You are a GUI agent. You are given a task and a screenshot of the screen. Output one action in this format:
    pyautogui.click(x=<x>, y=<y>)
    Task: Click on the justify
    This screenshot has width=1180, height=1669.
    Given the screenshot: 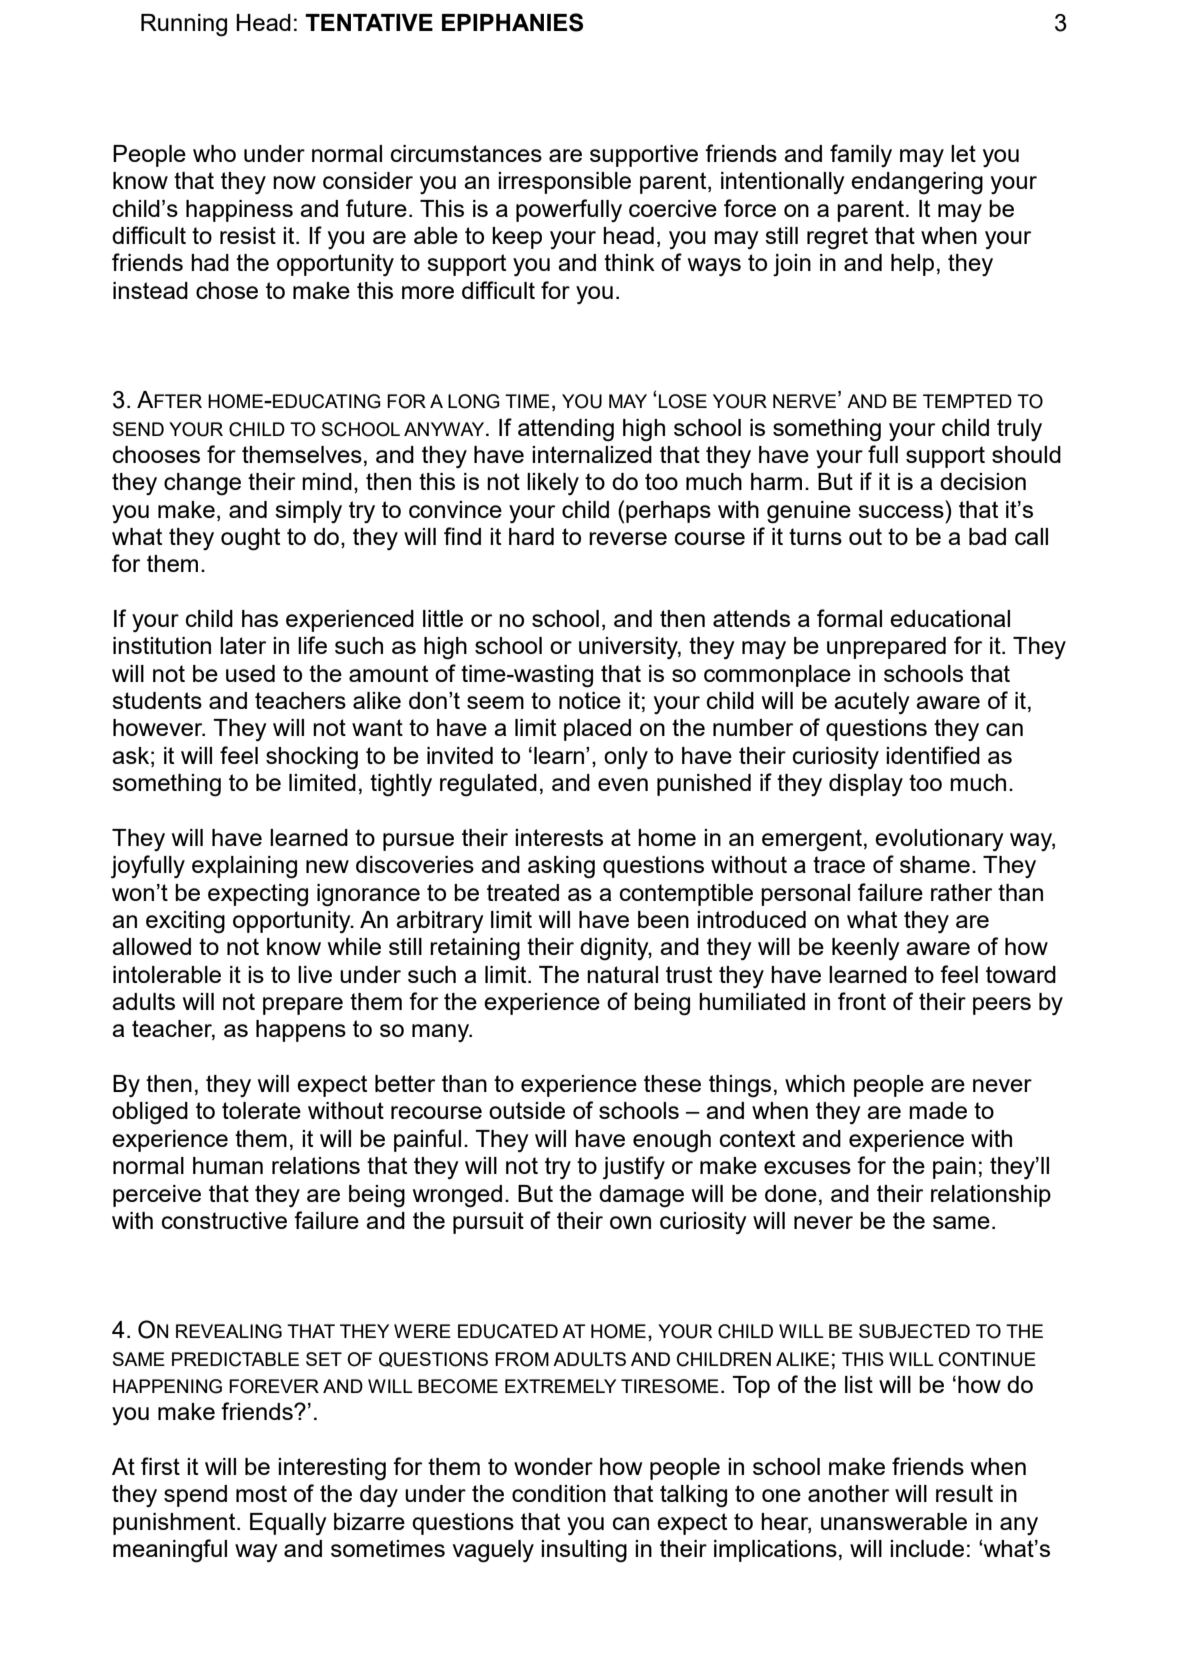 What is the action you would take?
    pyautogui.click(x=634, y=1167)
